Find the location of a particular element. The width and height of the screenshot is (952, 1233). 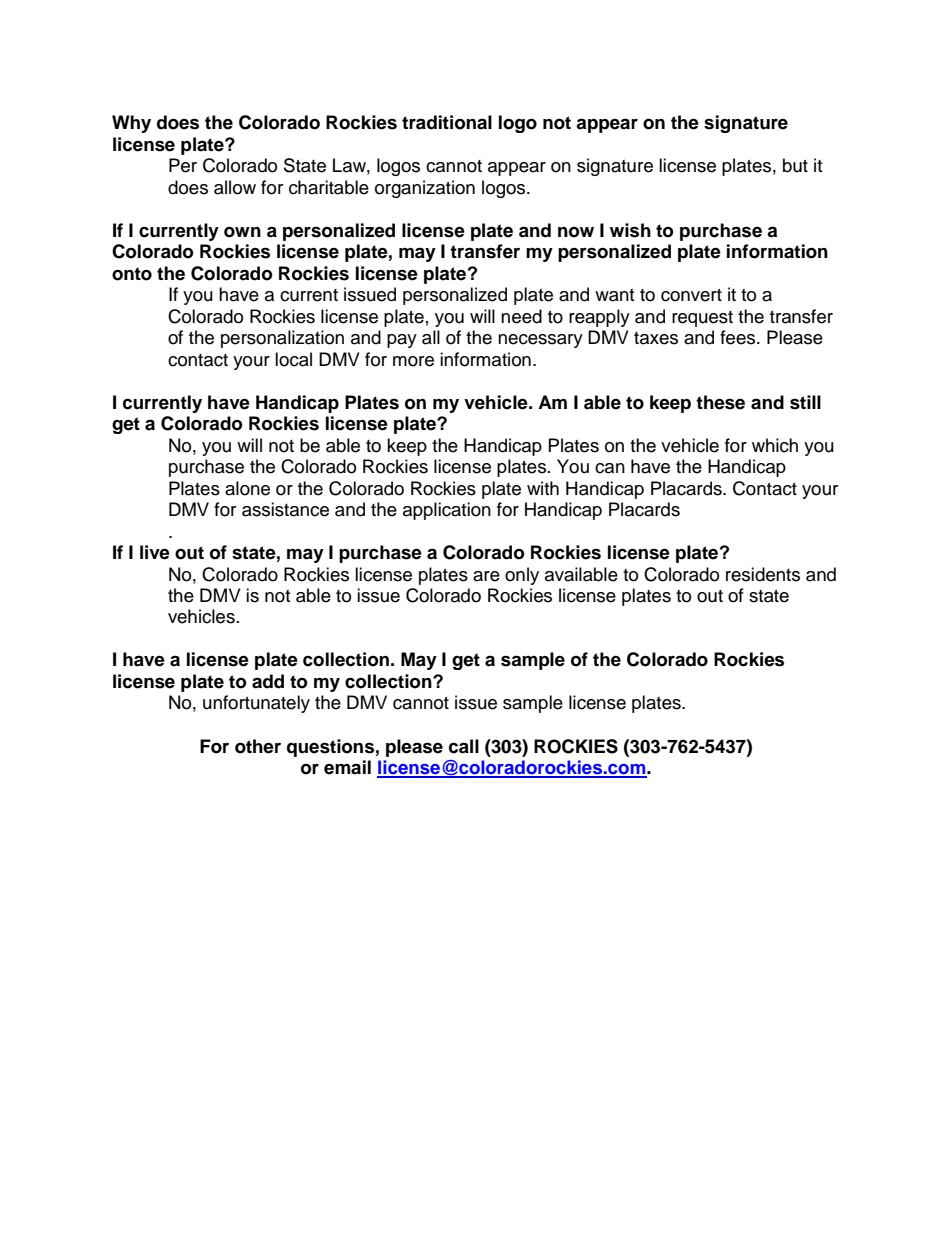

but is located at coordinates (795, 165).
